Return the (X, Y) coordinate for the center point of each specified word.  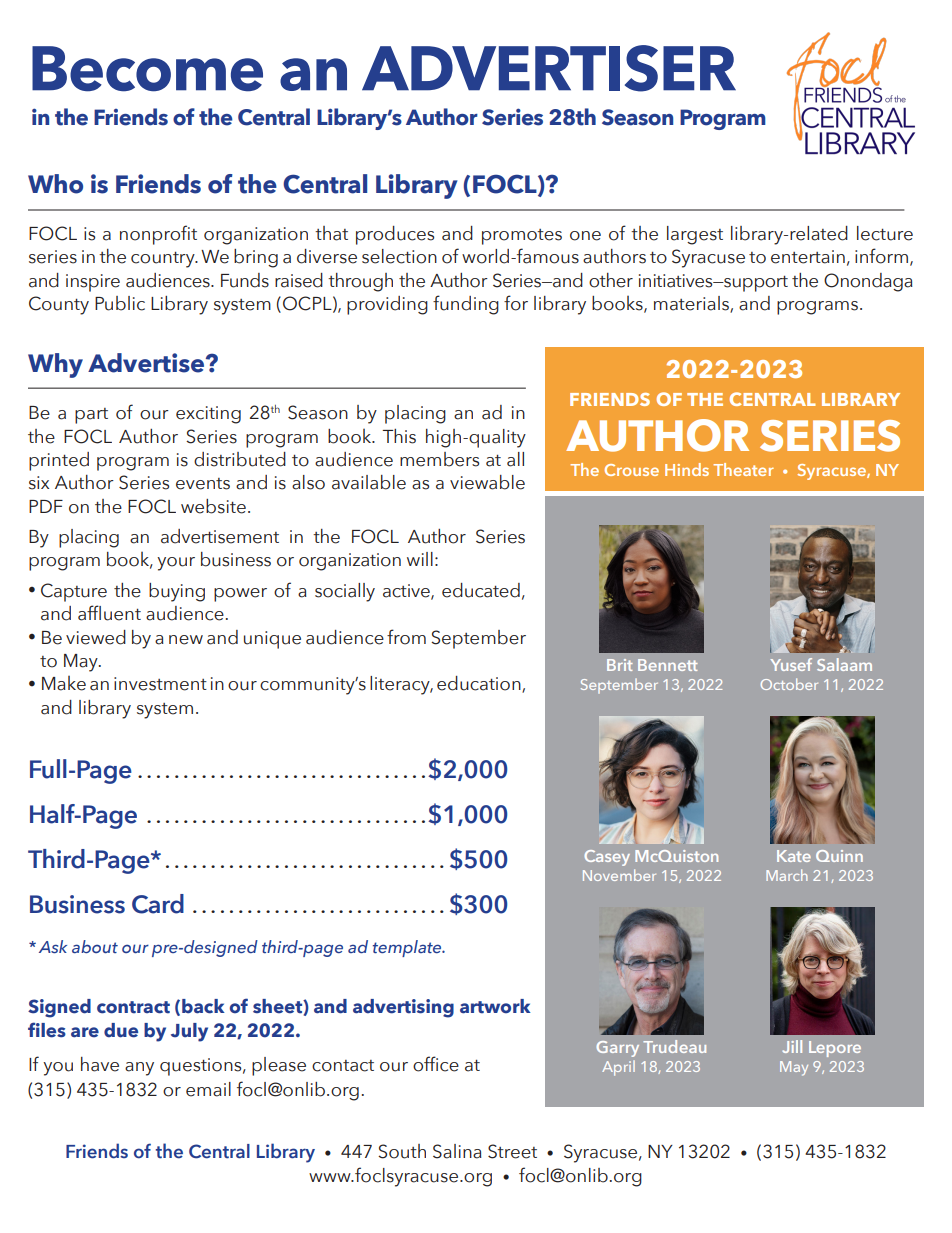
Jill (792, 1046)
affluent (109, 613)
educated (481, 590)
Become (147, 69)
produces (395, 235)
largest (695, 235)
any (139, 1069)
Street (512, 1151)
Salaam (844, 664)
